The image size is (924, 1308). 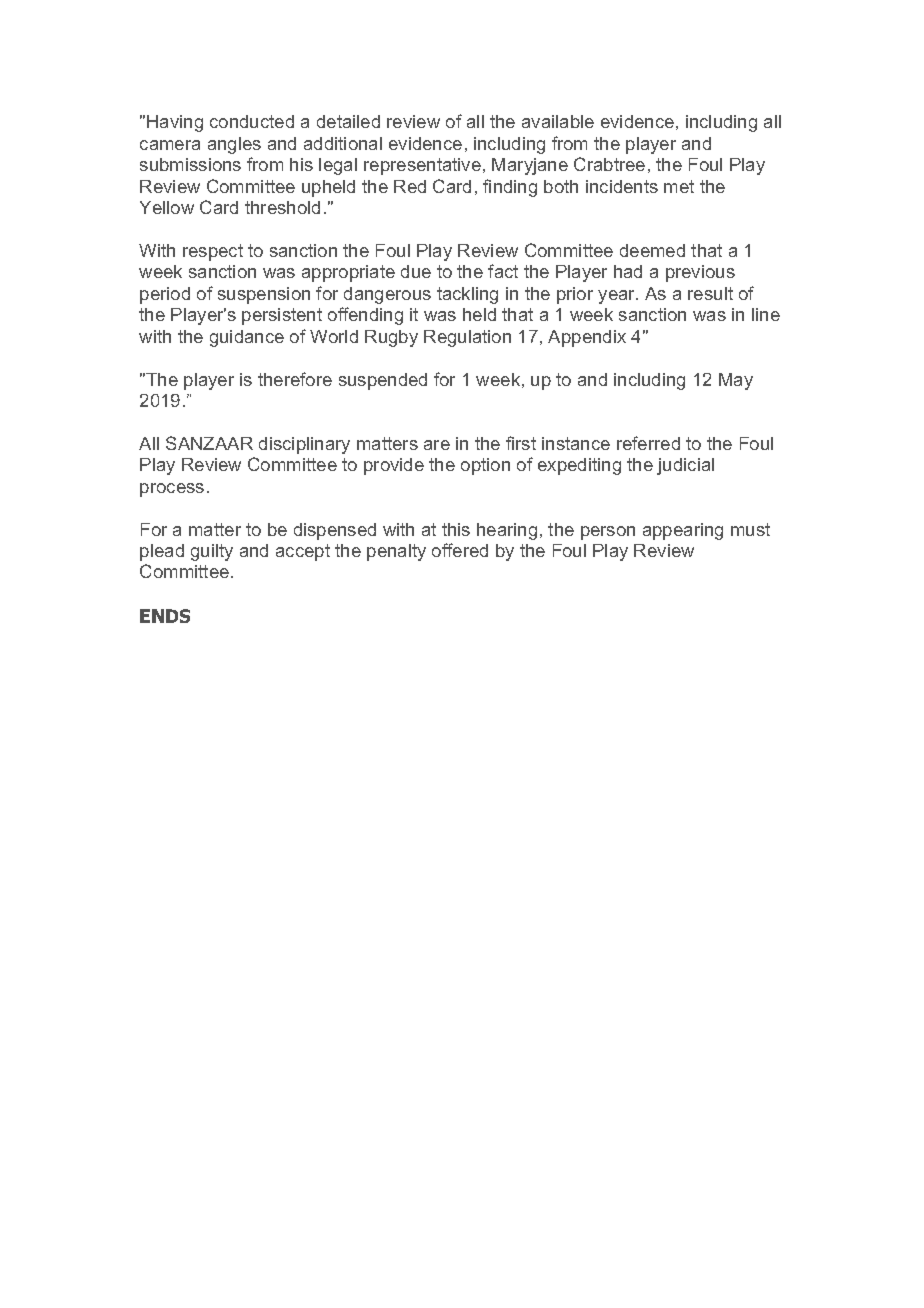 I want to click on offered, so click(x=460, y=550).
